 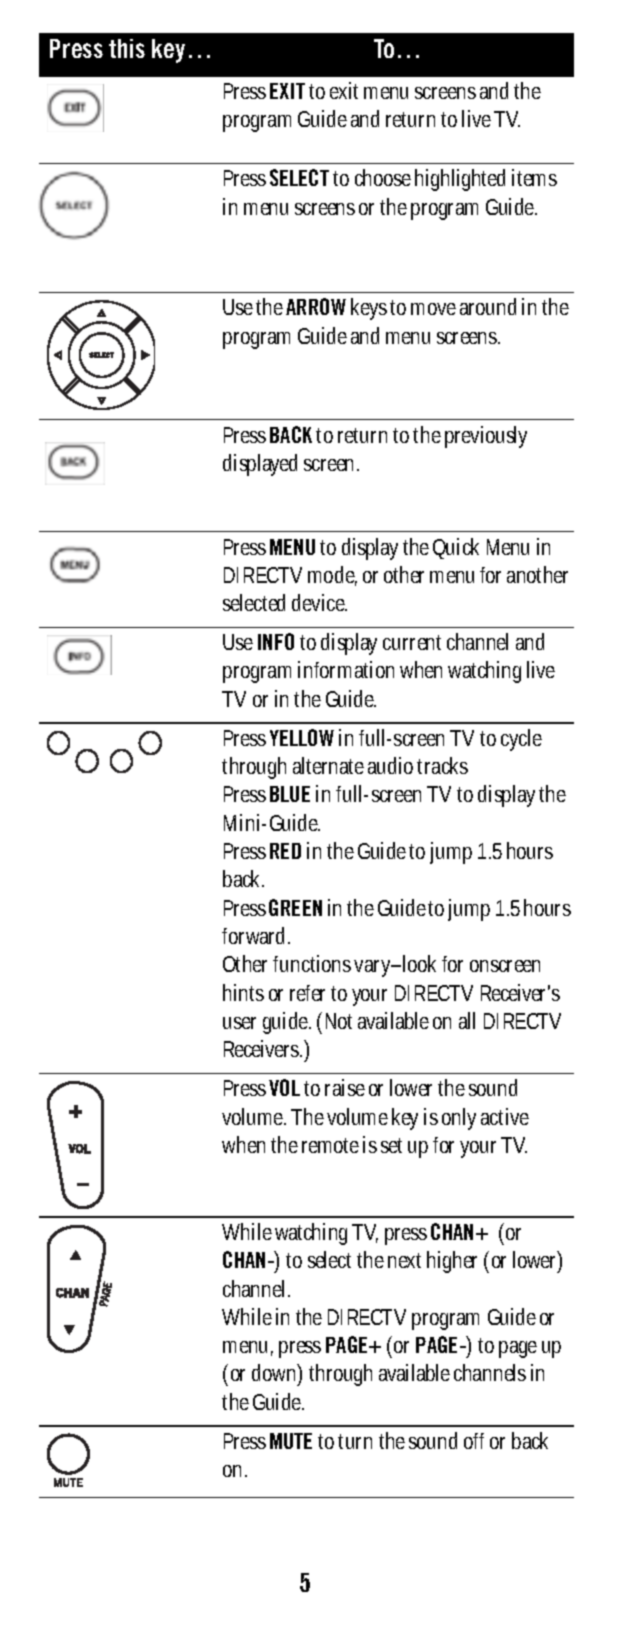 What do you see at coordinates (243, 992) in the screenshot?
I see `hints` at bounding box center [243, 992].
